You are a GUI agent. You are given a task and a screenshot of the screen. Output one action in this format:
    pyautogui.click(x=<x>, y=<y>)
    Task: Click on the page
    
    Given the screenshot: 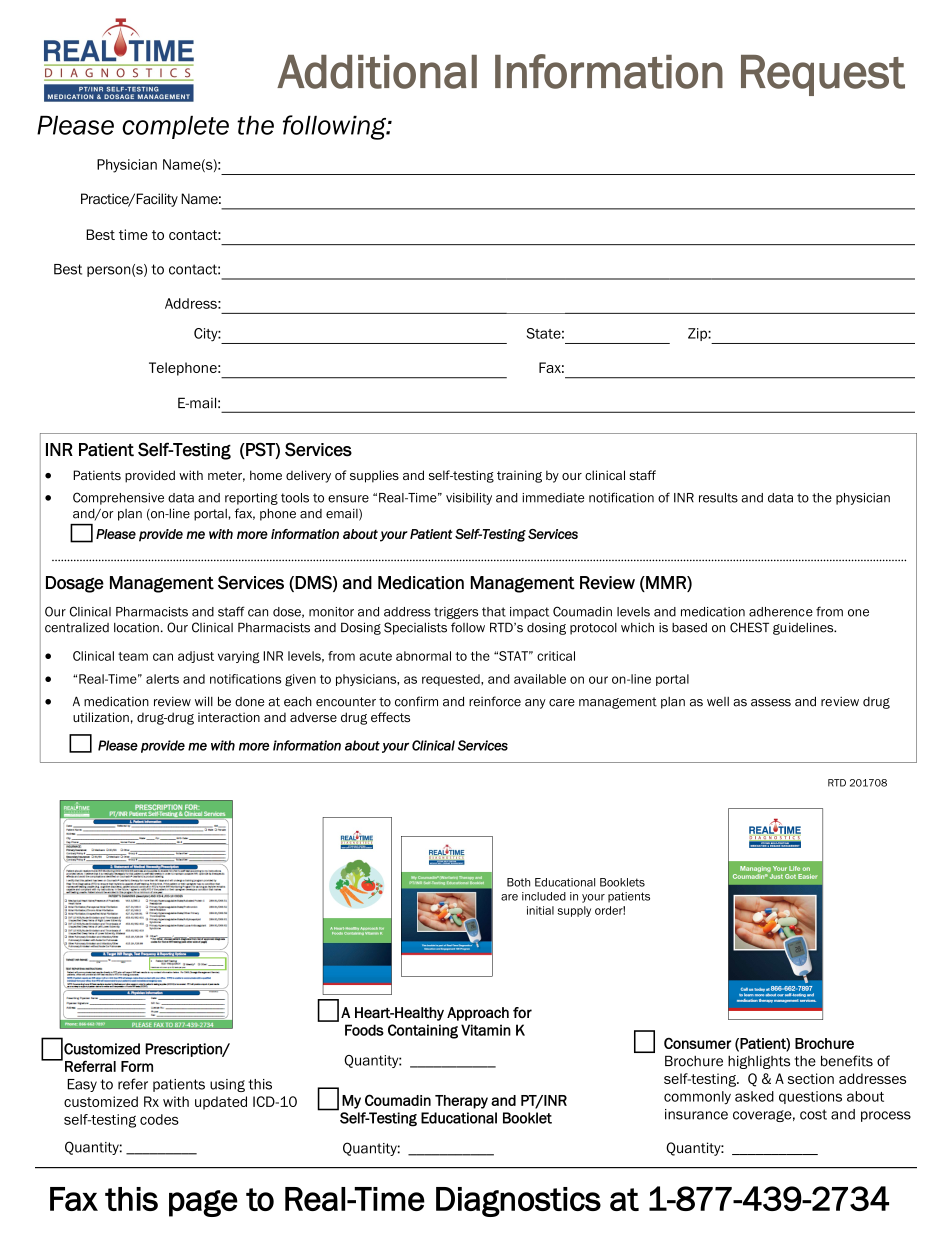 What is the action you would take?
    pyautogui.click(x=203, y=1203)
